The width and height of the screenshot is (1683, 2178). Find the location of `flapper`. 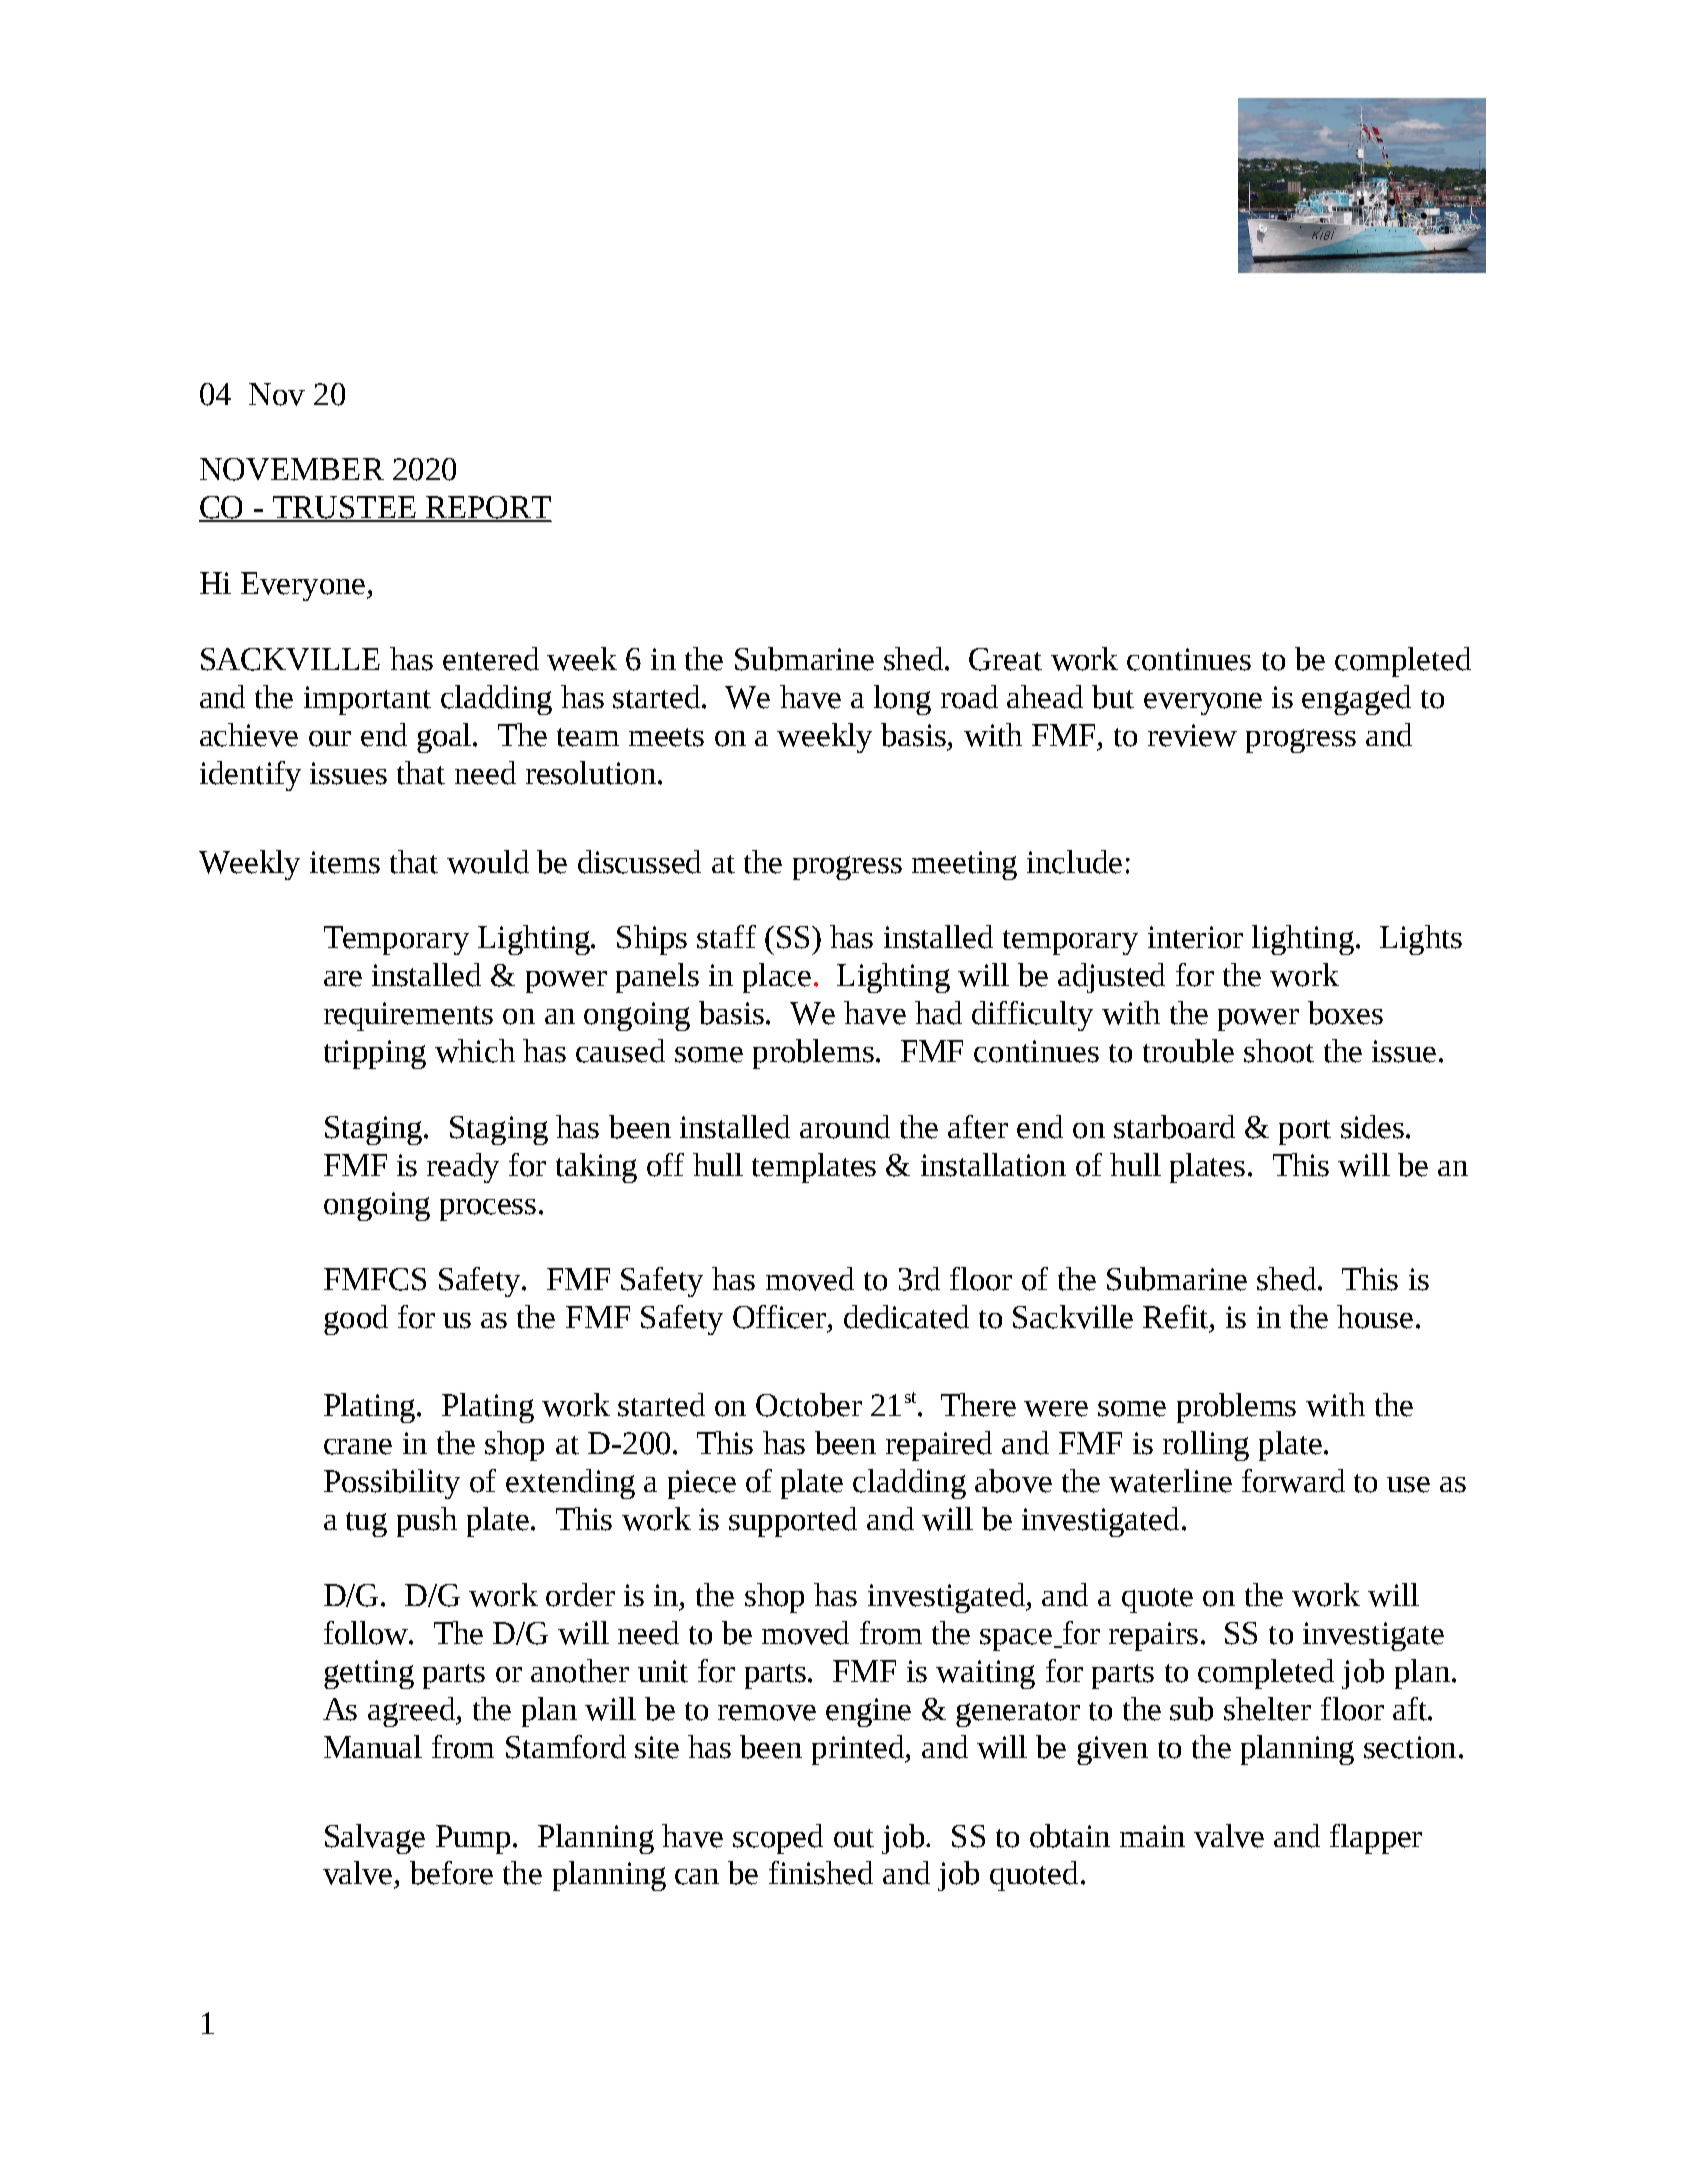

flapper is located at coordinates (1376, 1839).
